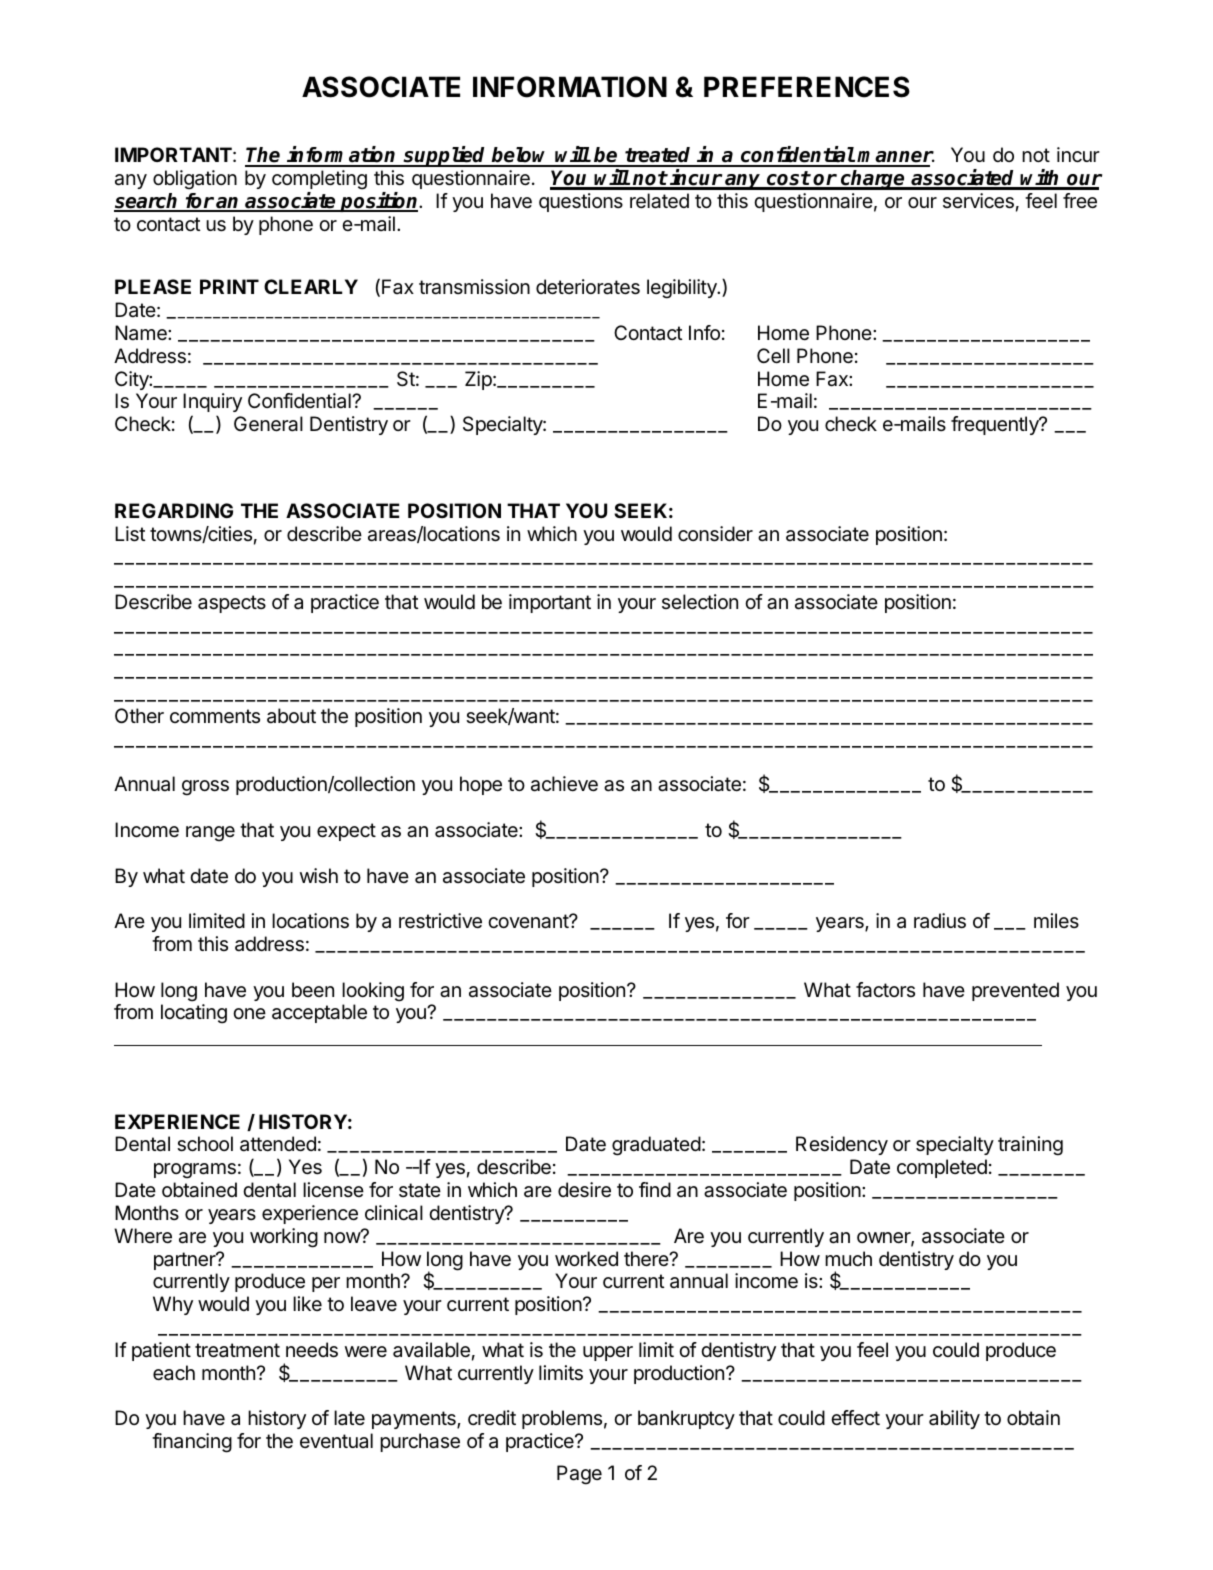  I want to click on Inquiry, so click(212, 404).
